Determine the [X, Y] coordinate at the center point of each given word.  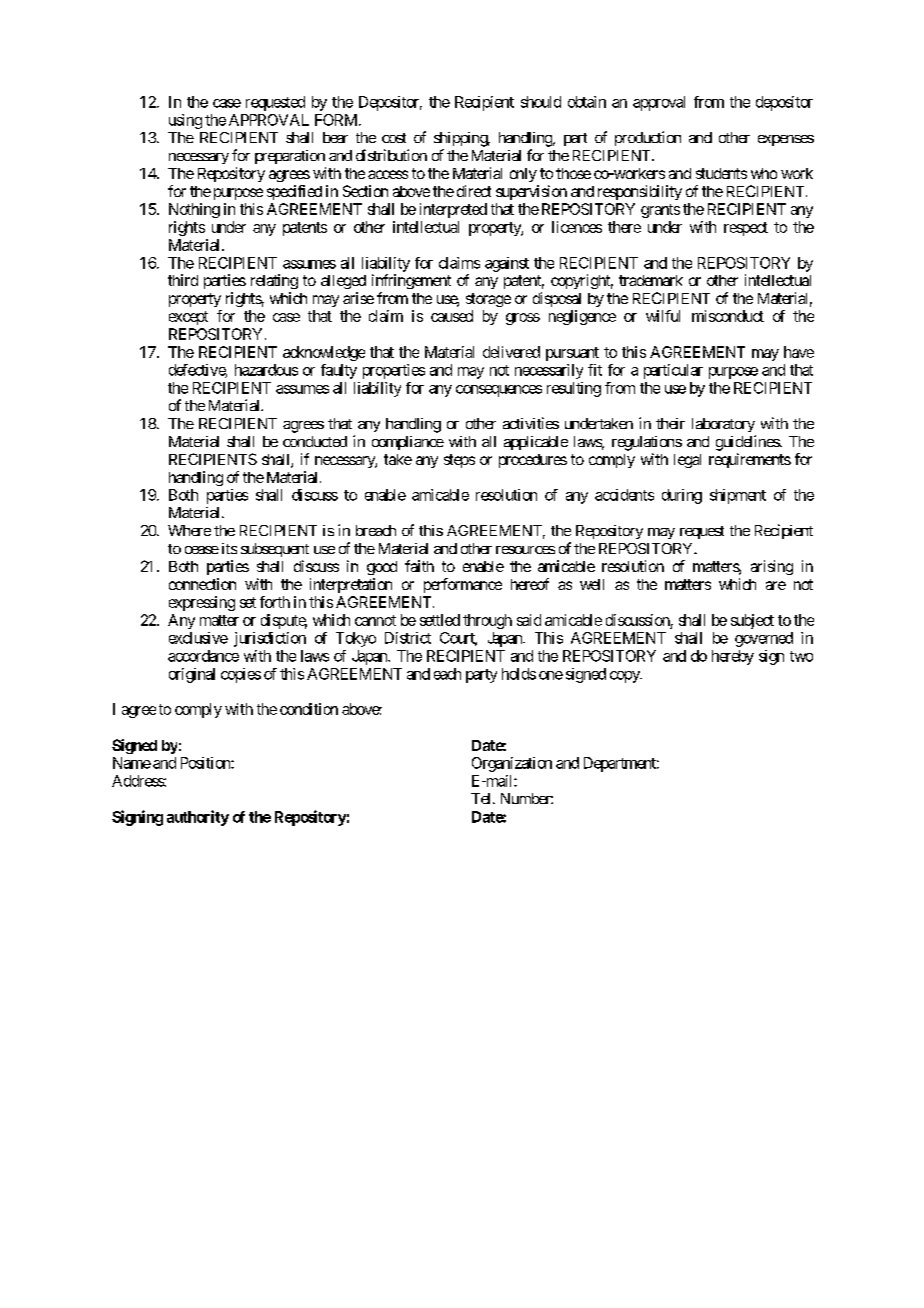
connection [202, 584]
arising [772, 567]
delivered [511, 352]
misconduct [728, 316]
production [648, 138]
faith [419, 566]
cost [394, 138]
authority [198, 818]
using [185, 121]
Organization [512, 764]
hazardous [266, 370]
